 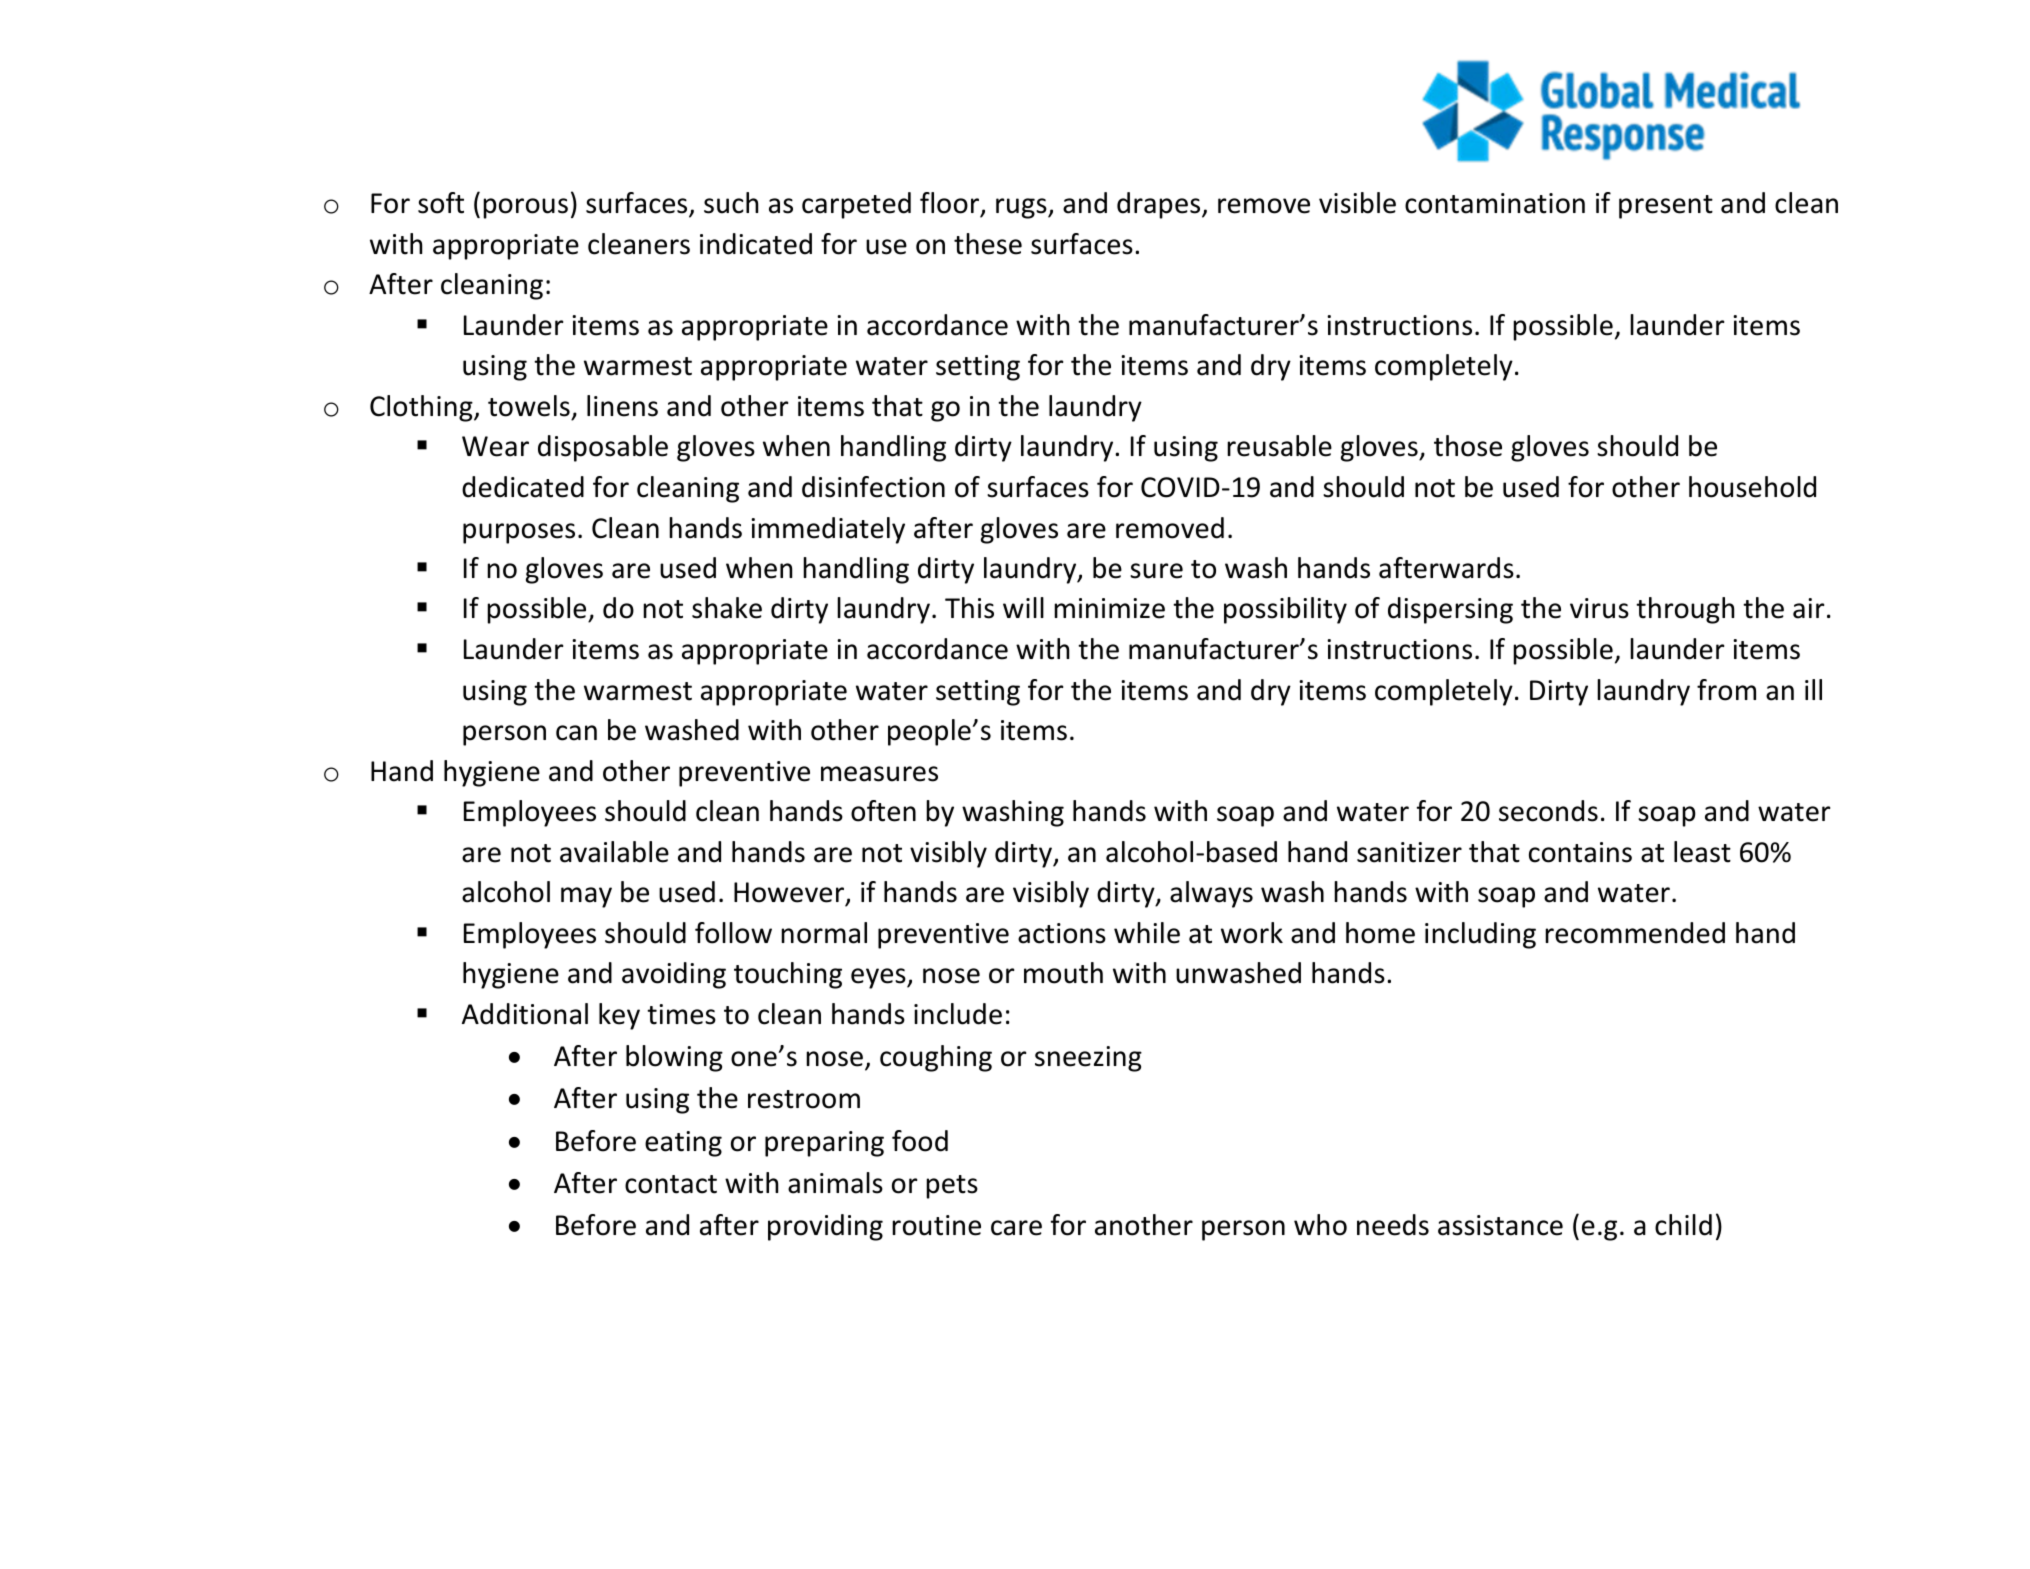 What do you see at coordinates (1160, 205) in the image?
I see `drapes` at bounding box center [1160, 205].
